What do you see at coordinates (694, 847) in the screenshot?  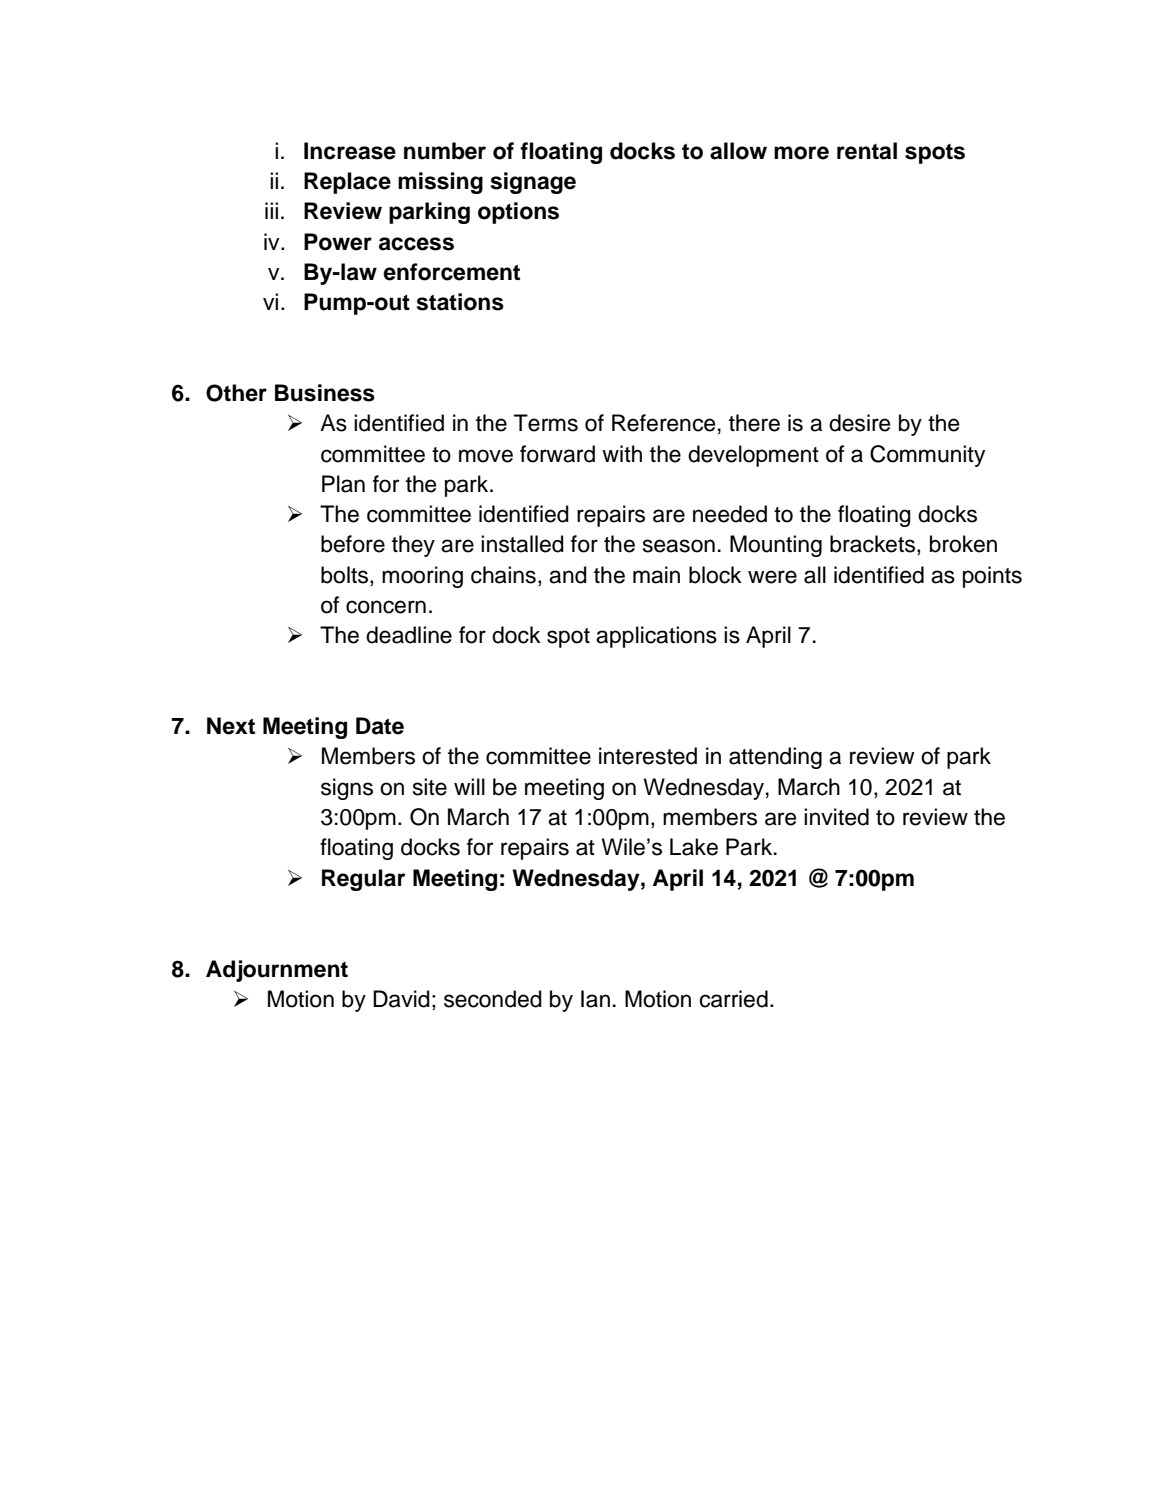 I see `Lake` at bounding box center [694, 847].
